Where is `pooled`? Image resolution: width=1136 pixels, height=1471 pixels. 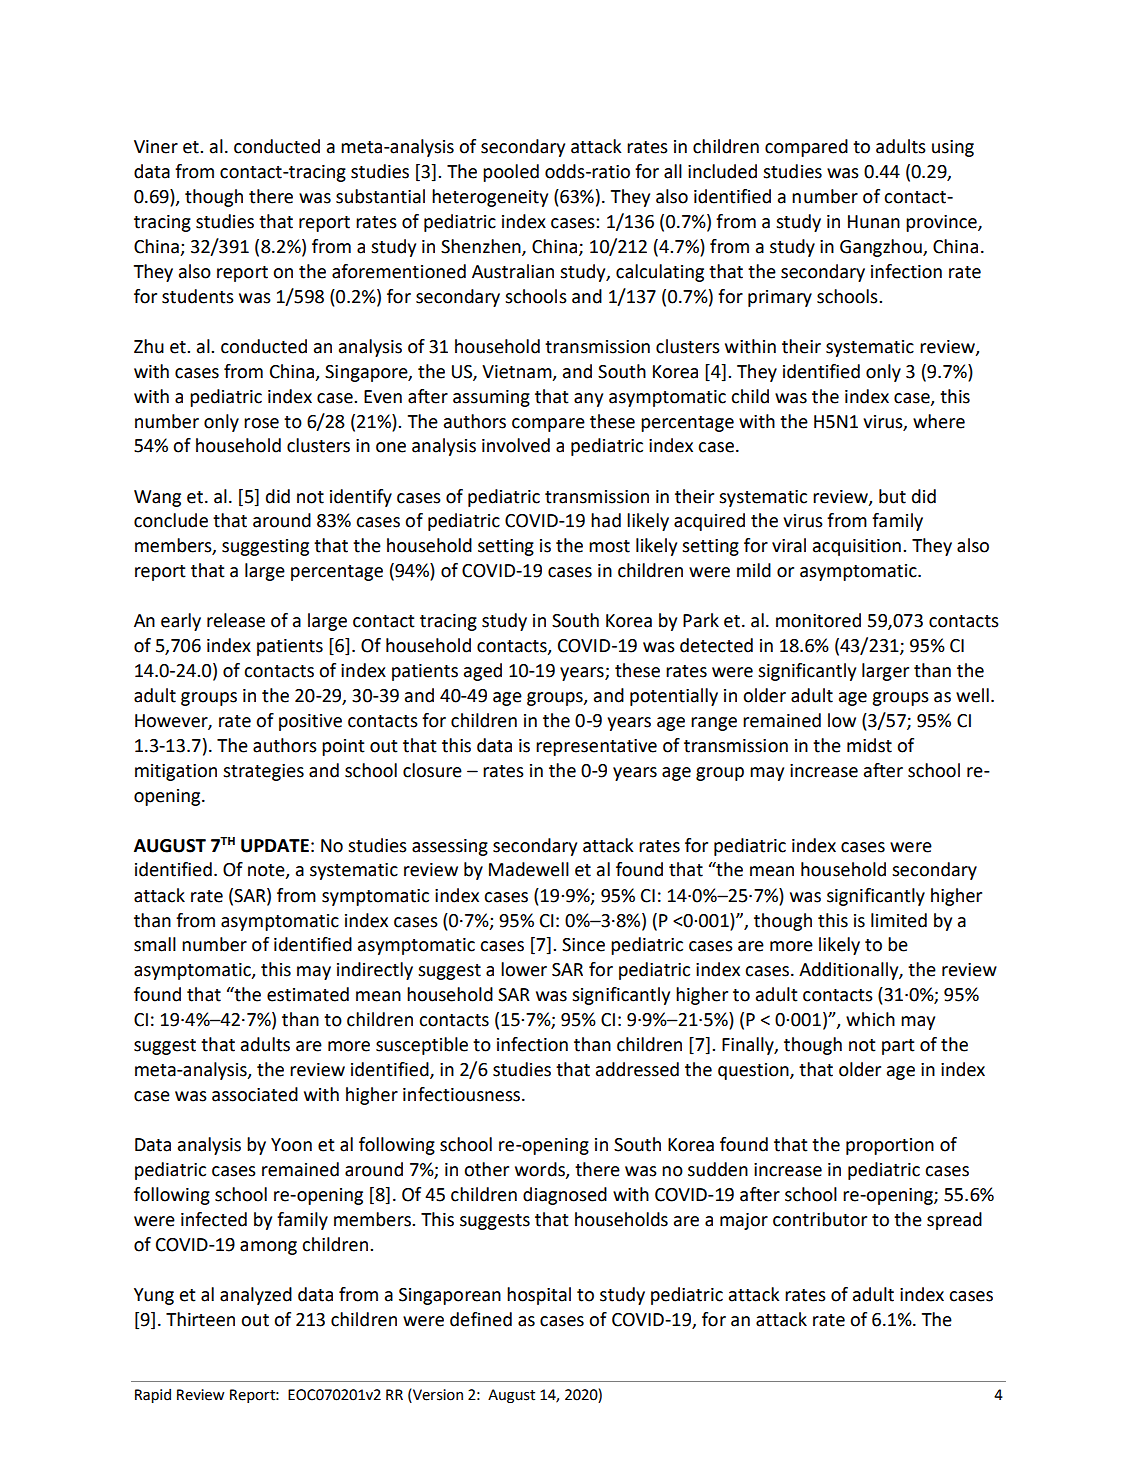
pooled is located at coordinates (511, 173).
